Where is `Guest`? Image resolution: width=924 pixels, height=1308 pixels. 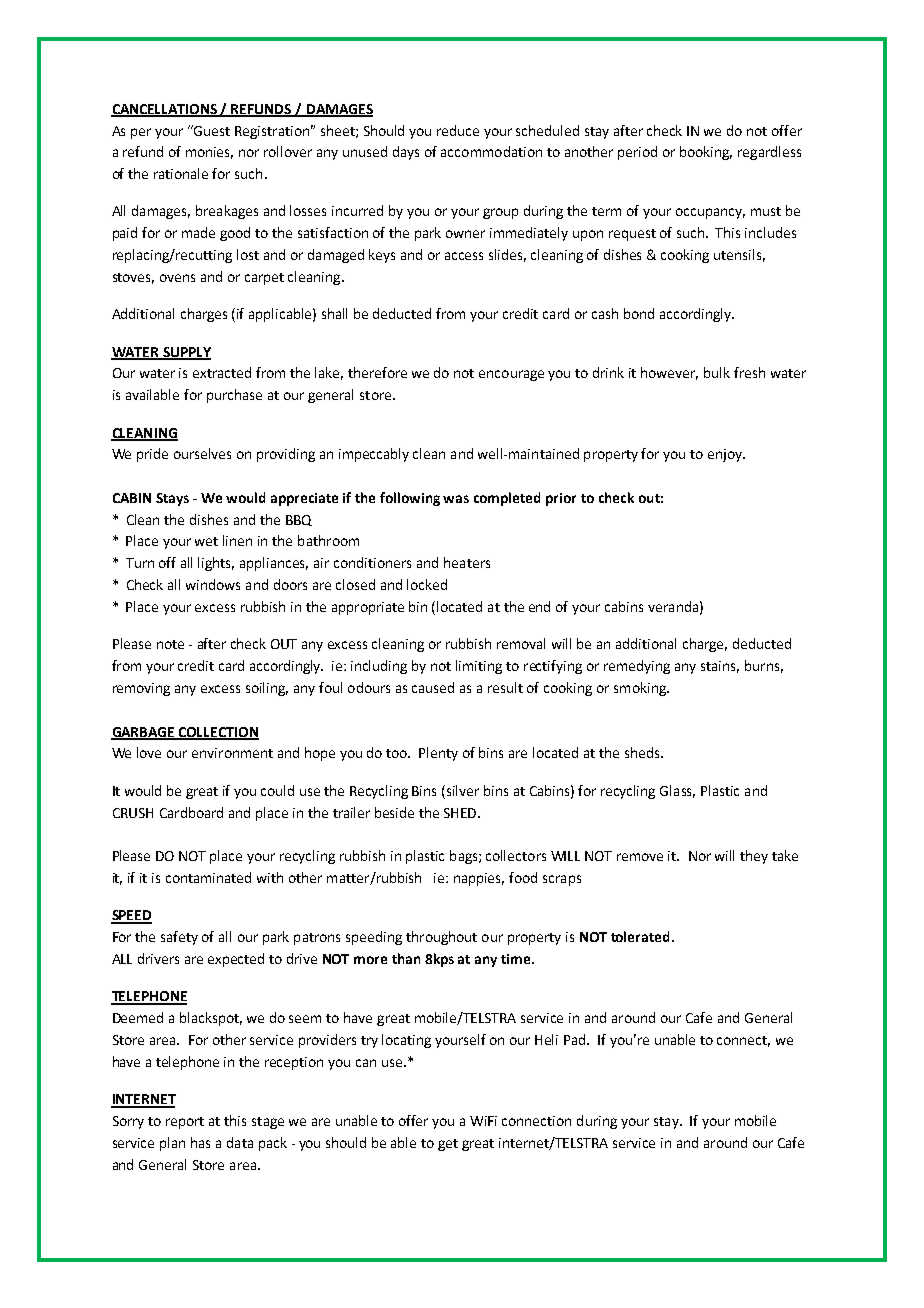 Guest is located at coordinates (211, 130).
